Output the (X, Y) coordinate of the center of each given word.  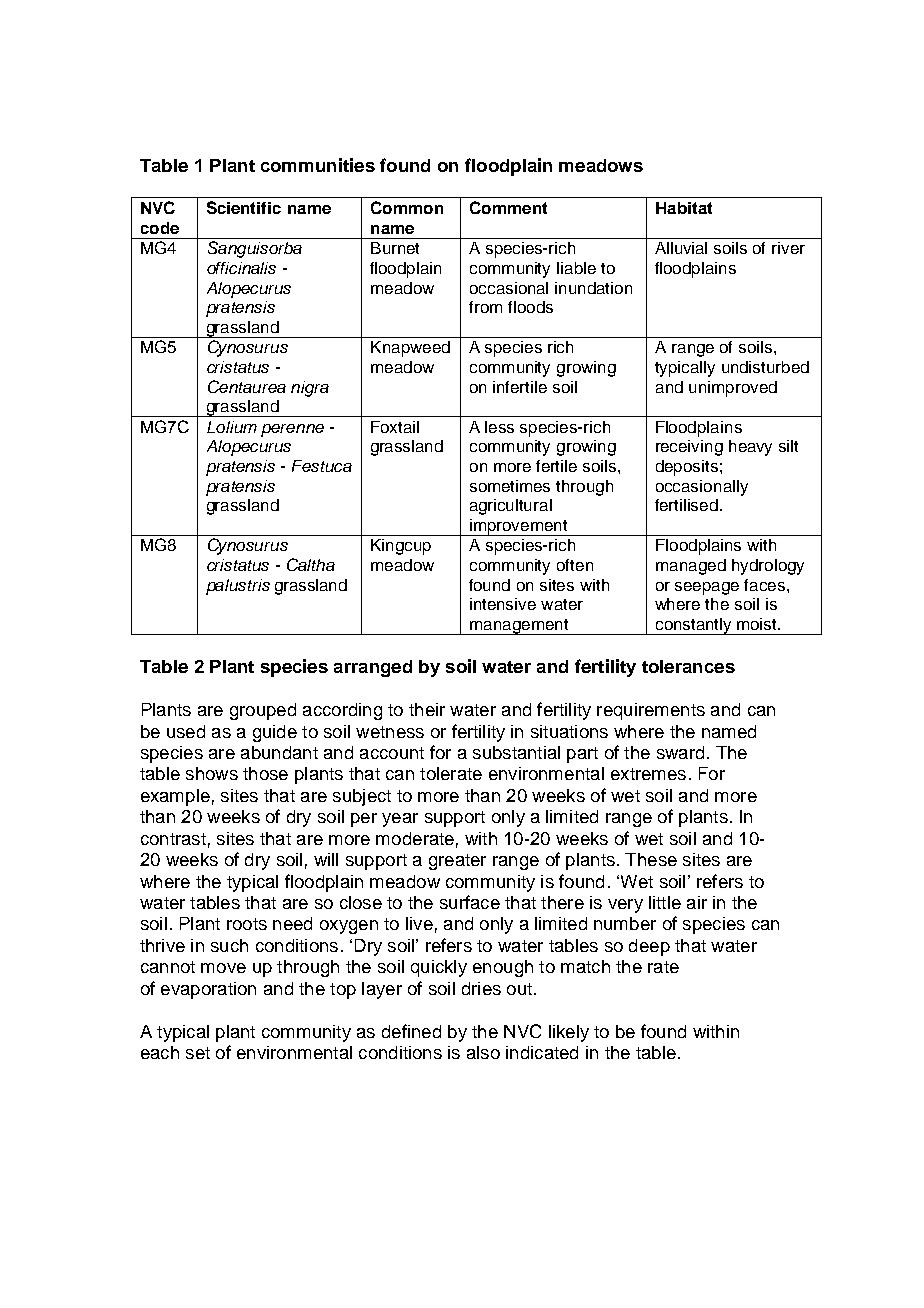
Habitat (684, 208)
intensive (503, 604)
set (198, 1053)
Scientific (244, 207)
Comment (508, 207)
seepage (707, 588)
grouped (263, 711)
